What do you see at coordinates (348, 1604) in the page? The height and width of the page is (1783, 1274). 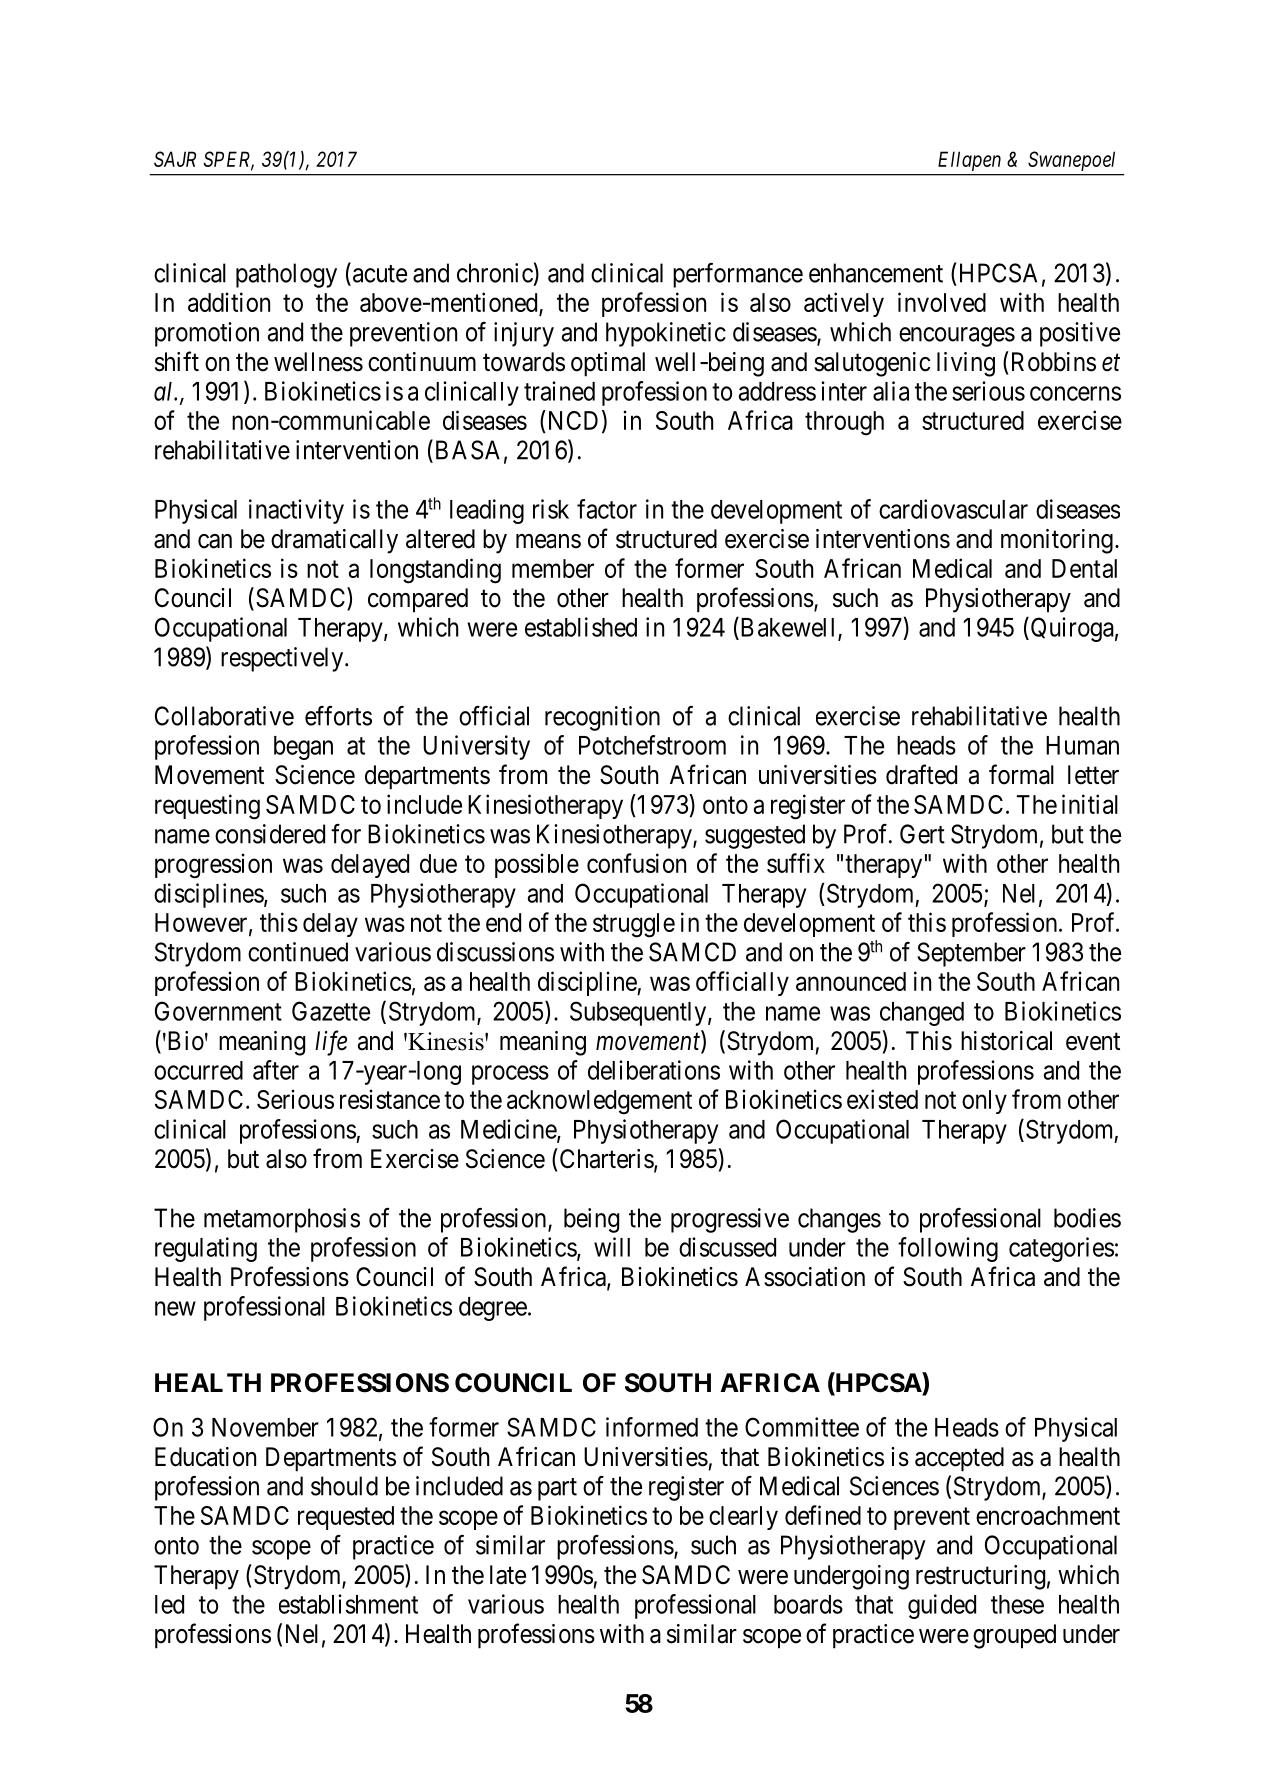 I see `establishment` at bounding box center [348, 1604].
